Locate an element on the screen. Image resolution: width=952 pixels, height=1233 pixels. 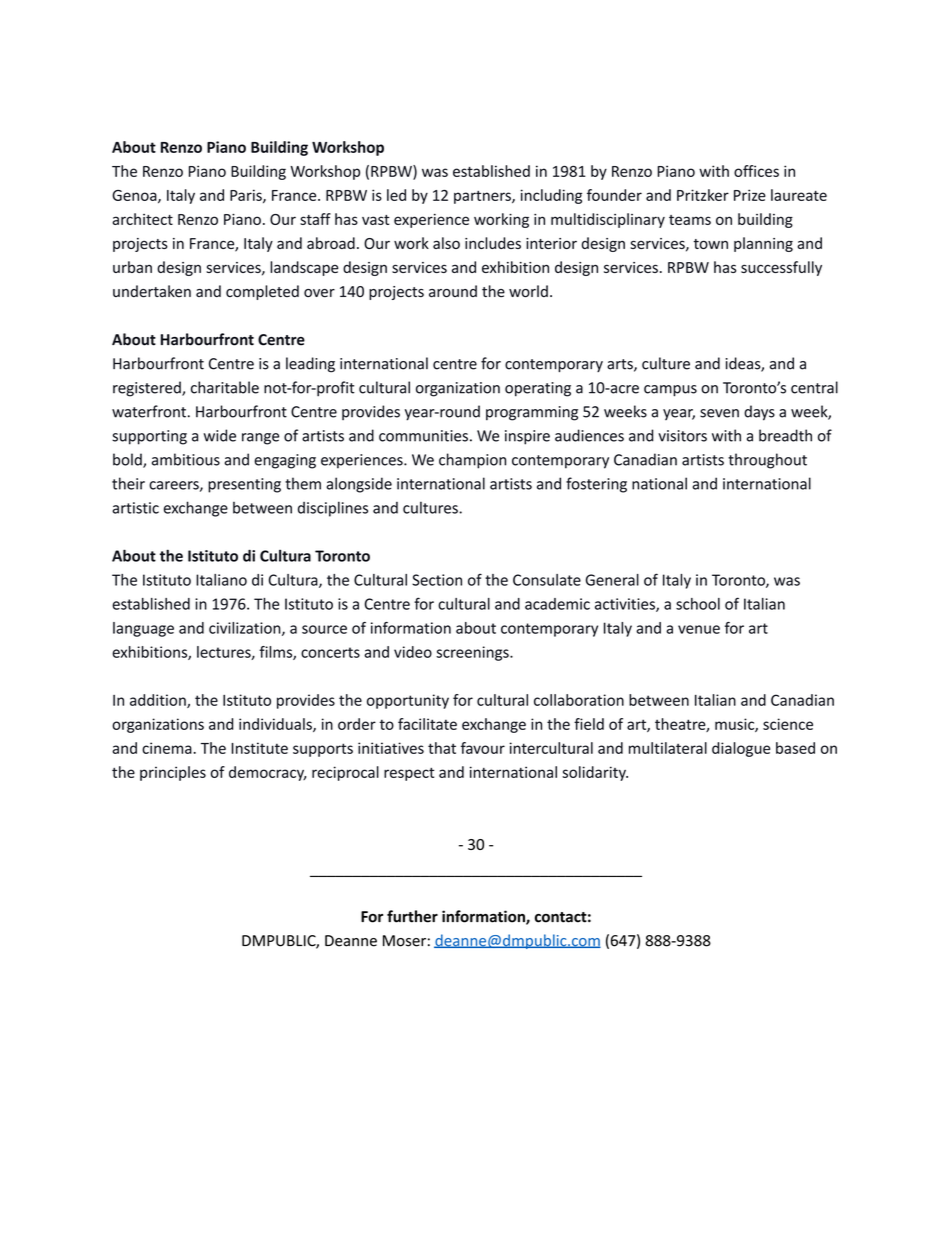
civilization is located at coordinates (246, 629).
